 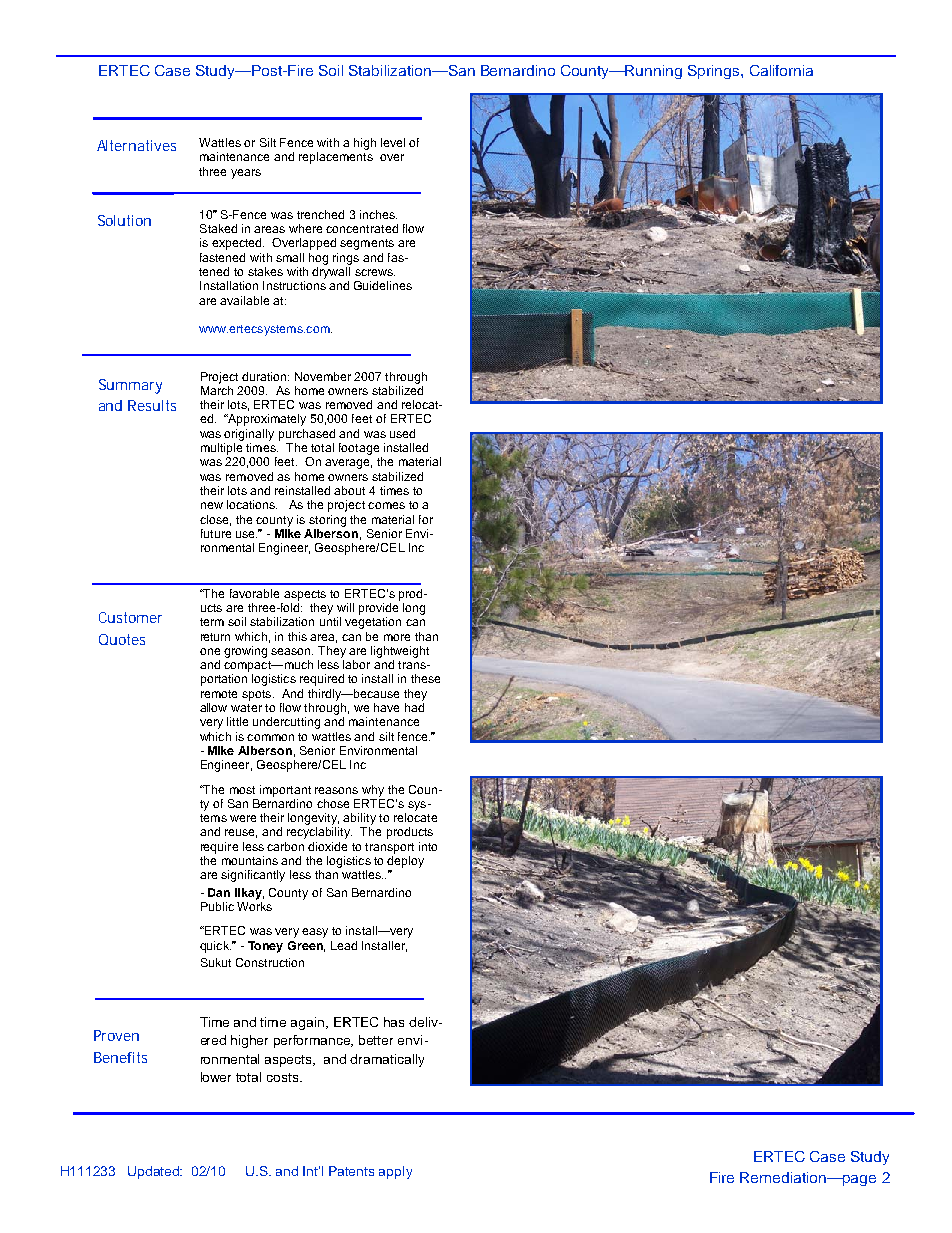 What do you see at coordinates (393, 142) in the page?
I see `level` at bounding box center [393, 142].
